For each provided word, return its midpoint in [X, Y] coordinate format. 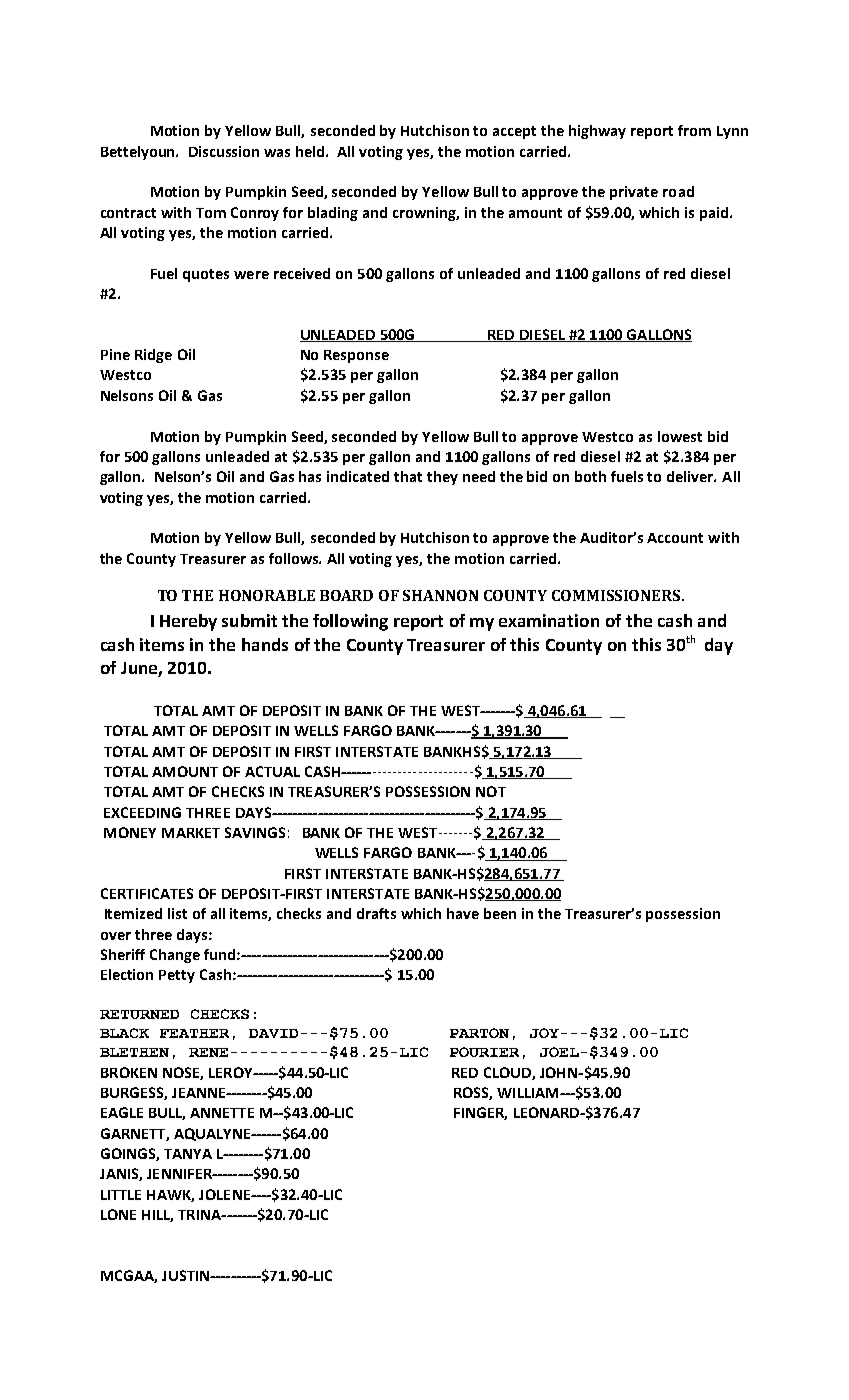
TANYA [188, 1154]
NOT [491, 791]
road [678, 191]
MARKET [191, 833]
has [310, 476]
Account [675, 538]
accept [514, 132]
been [500, 913]
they [442, 478]
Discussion [224, 151]
